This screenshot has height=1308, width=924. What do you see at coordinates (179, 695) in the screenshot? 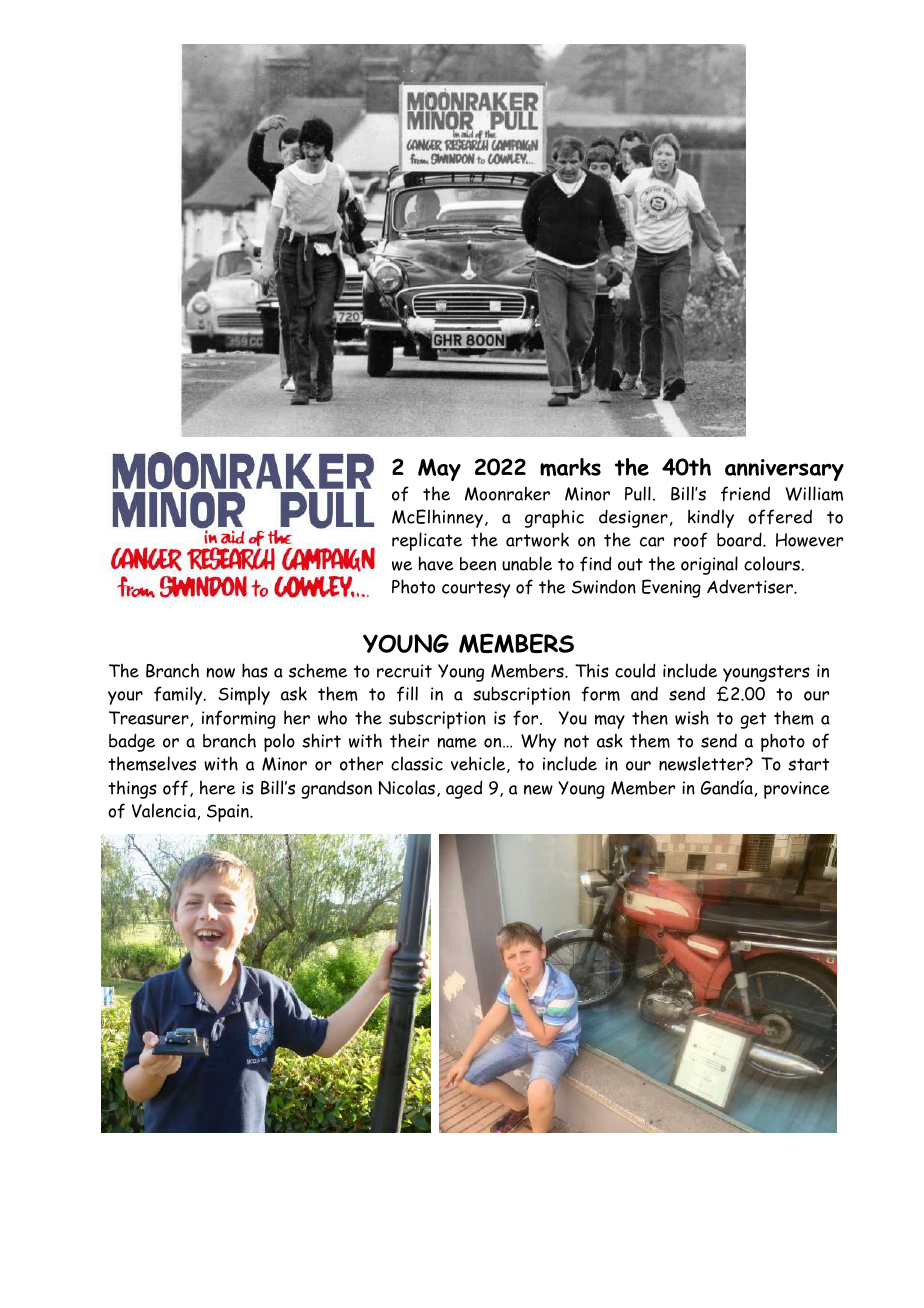
I see `family` at bounding box center [179, 695].
